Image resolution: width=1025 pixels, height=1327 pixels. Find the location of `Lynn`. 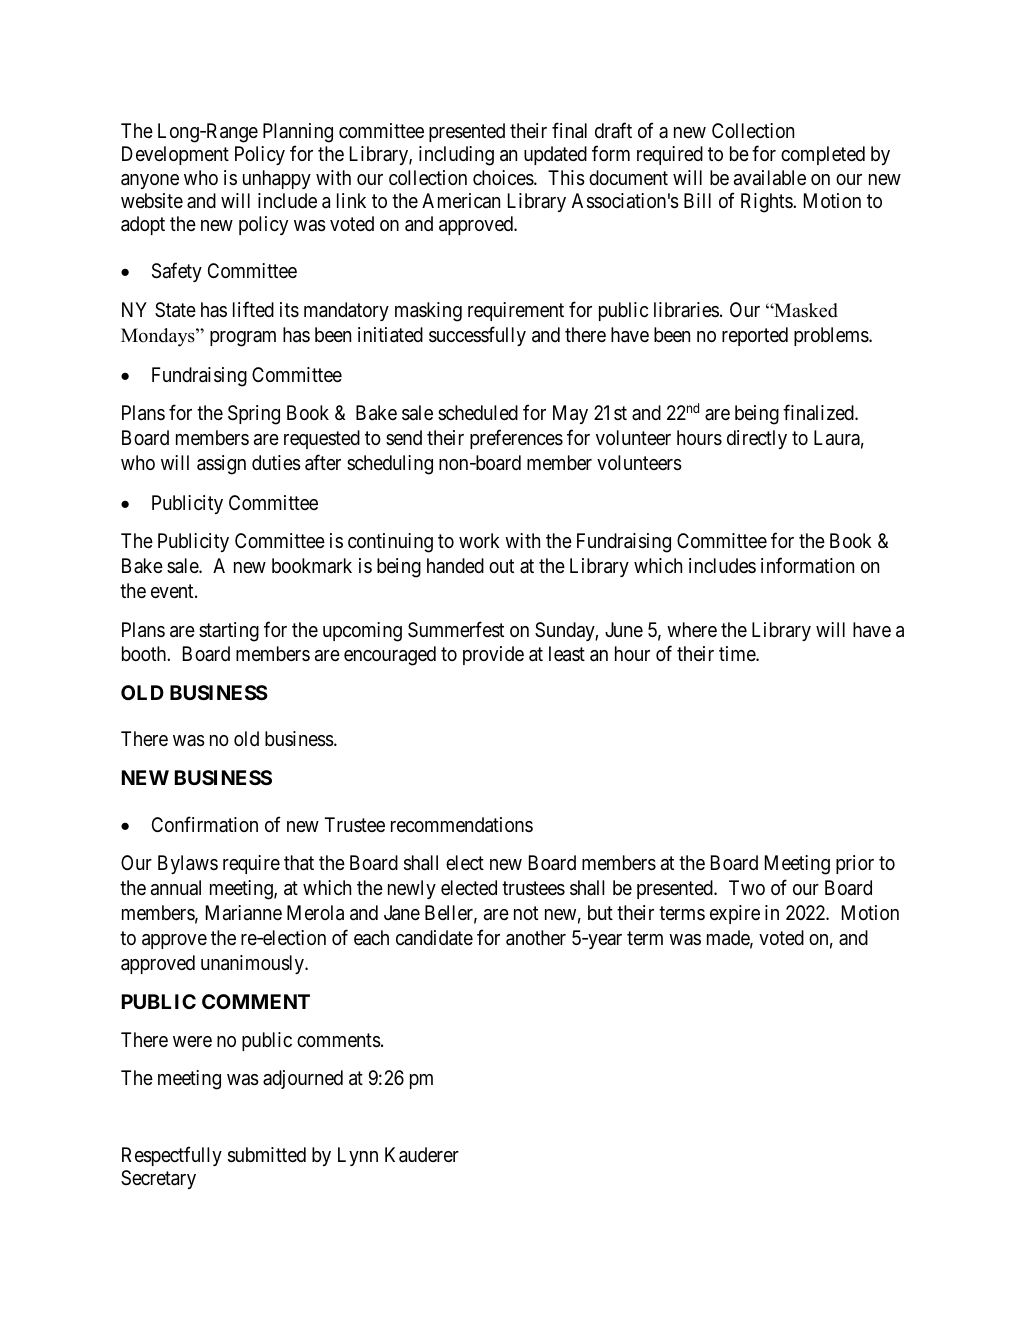

Lynn is located at coordinates (358, 1156).
